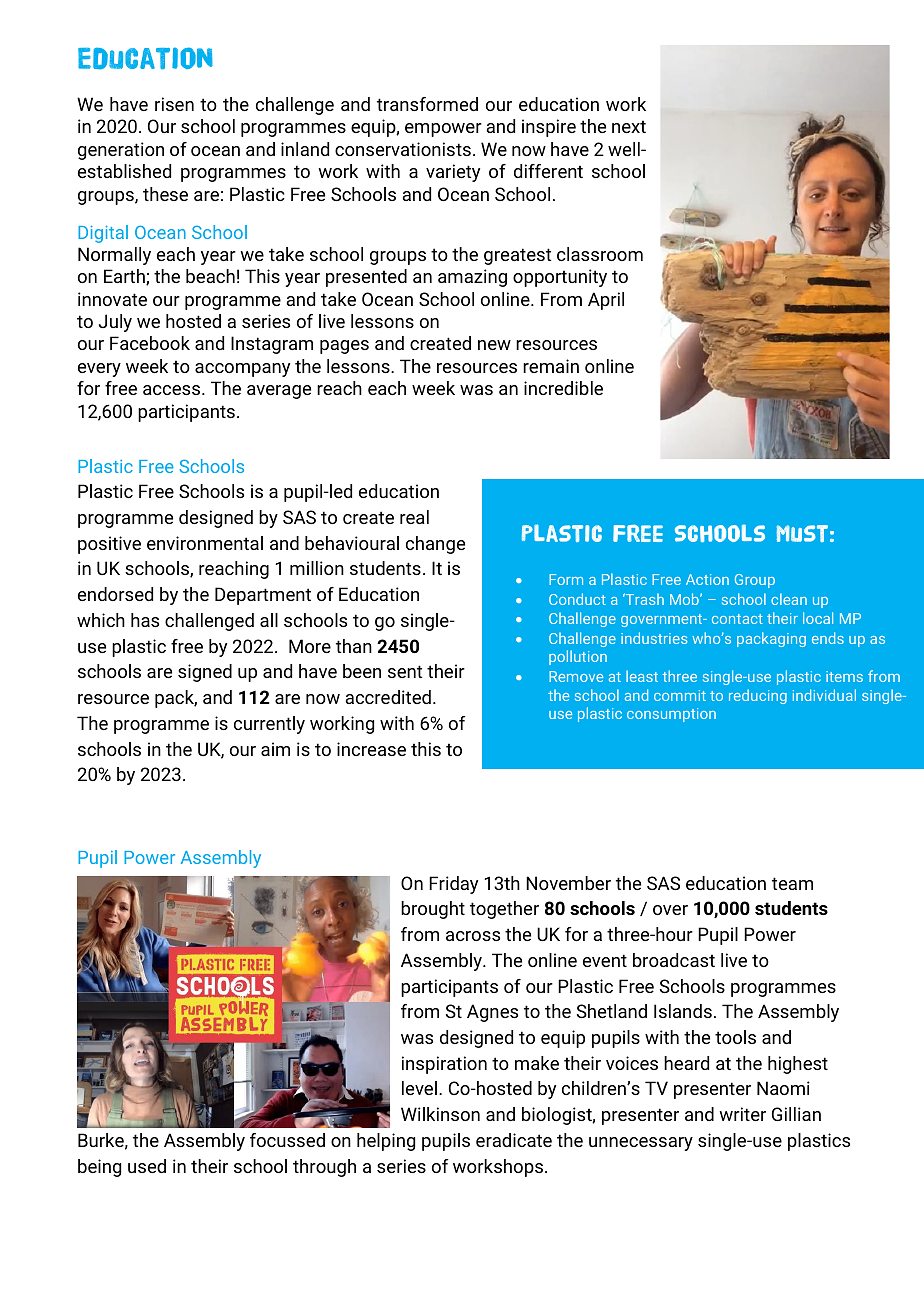 The image size is (924, 1308). I want to click on team, so click(792, 883).
